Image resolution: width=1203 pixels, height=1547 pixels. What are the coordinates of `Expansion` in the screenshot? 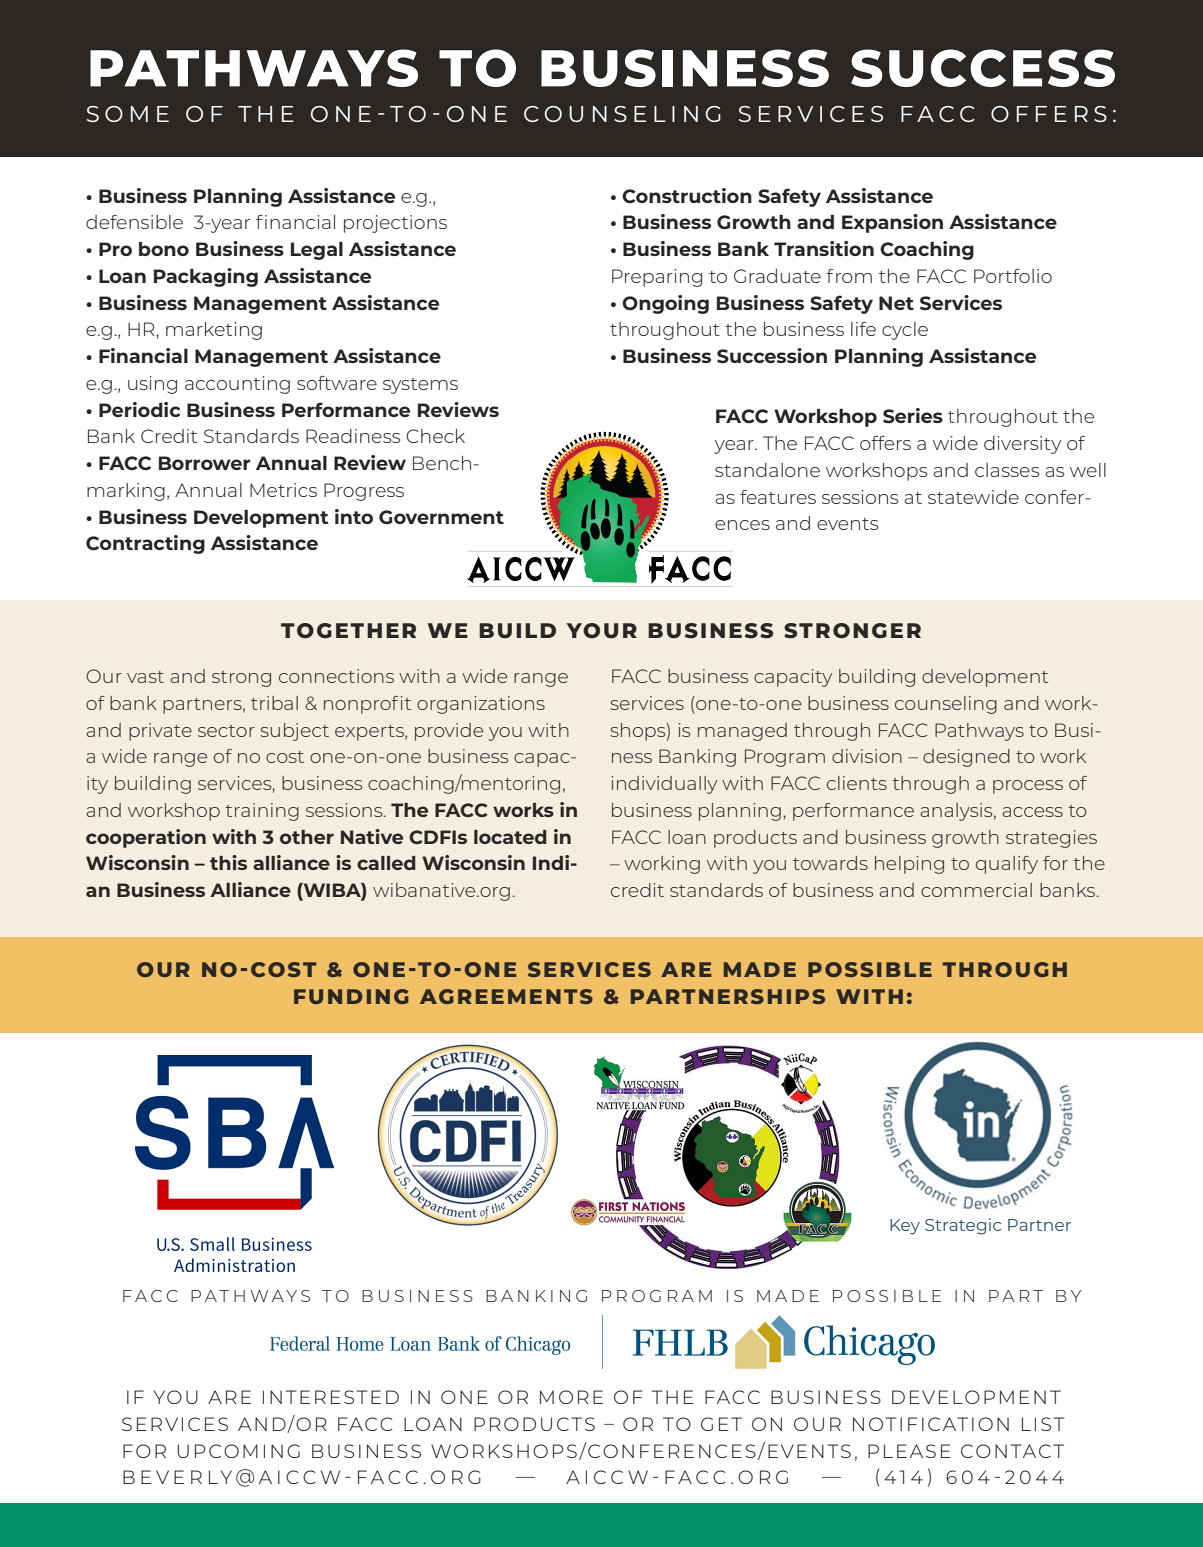 It's located at (892, 223).
